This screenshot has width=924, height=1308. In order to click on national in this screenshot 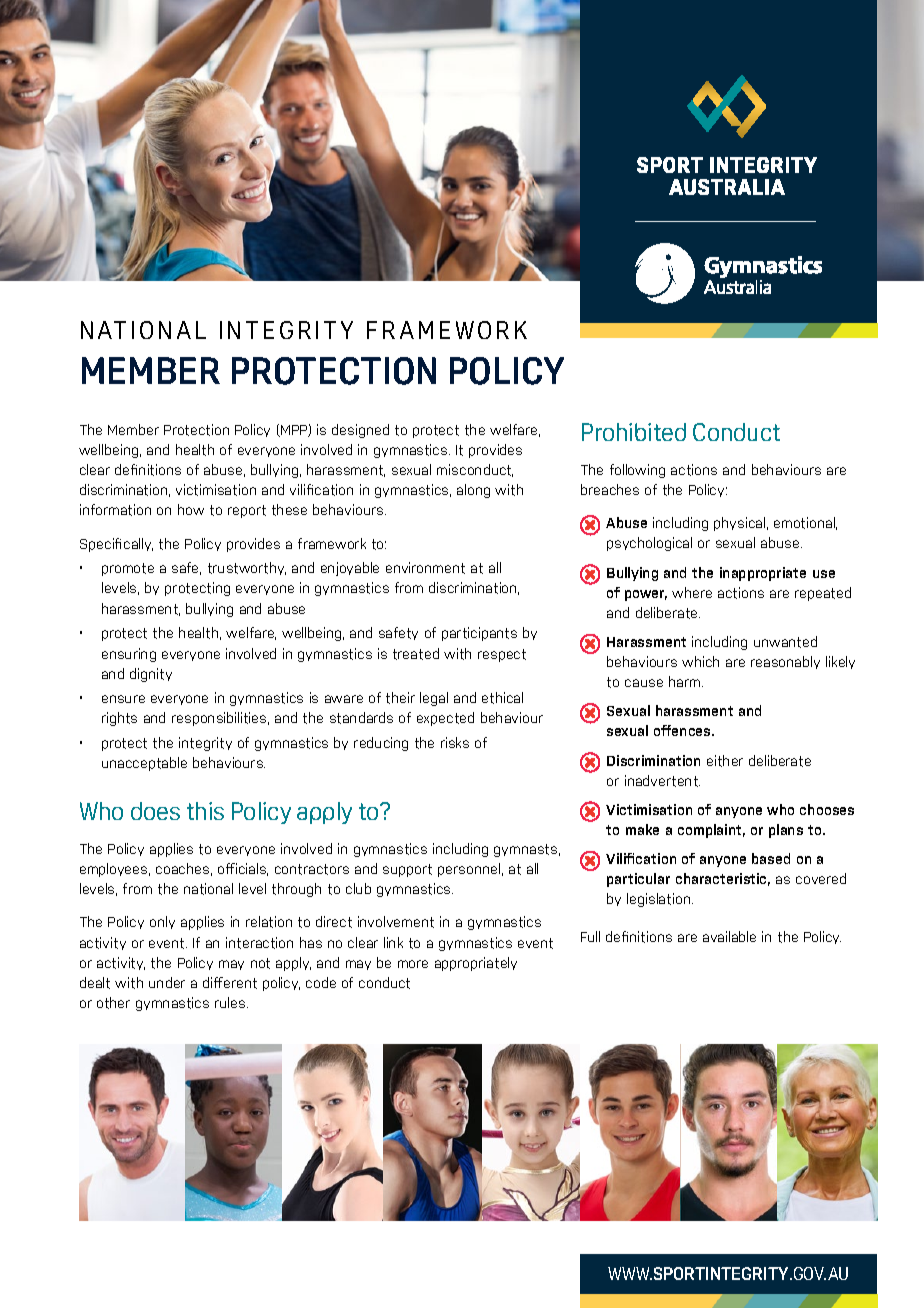, I will do `click(208, 889)`.
